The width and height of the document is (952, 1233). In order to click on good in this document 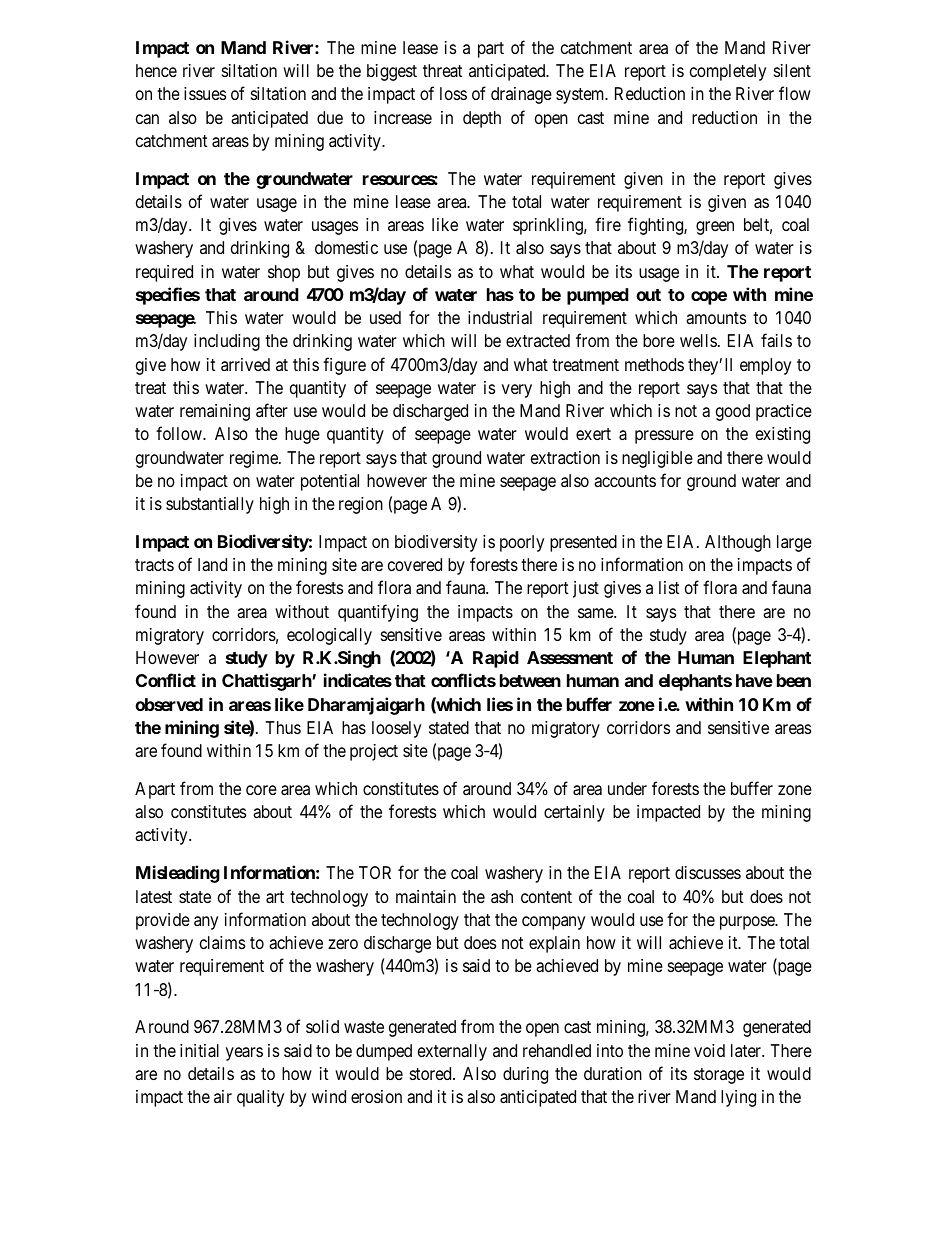, I will do `click(733, 412)`.
